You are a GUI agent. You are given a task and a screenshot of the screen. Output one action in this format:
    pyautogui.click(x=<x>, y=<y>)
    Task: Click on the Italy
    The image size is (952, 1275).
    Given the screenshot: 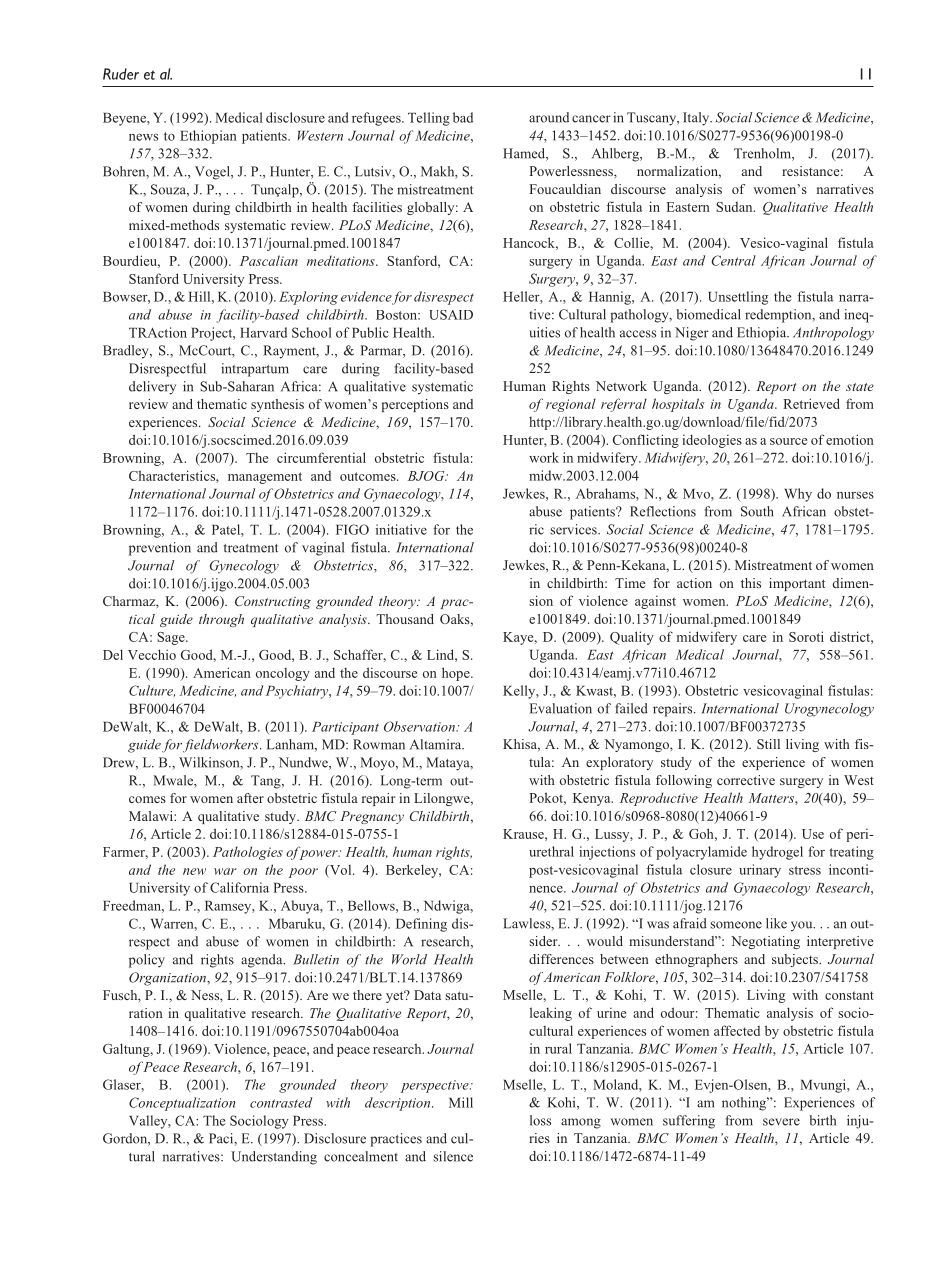 What is the action you would take?
    pyautogui.click(x=697, y=119)
